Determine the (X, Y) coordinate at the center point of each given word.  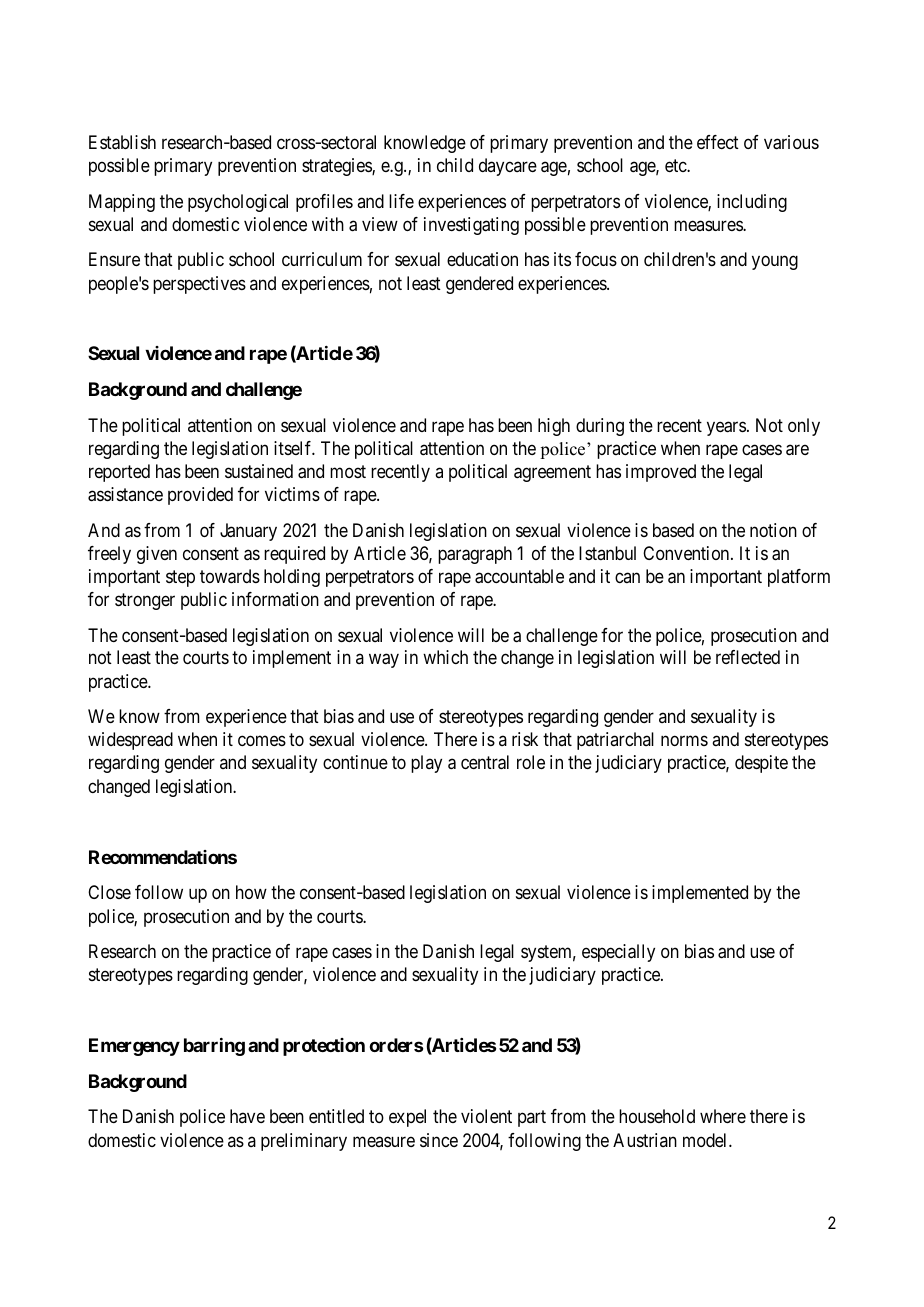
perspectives (199, 285)
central (485, 762)
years (726, 428)
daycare (508, 167)
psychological (238, 203)
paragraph (475, 555)
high (554, 427)
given (157, 555)
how (251, 892)
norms (684, 741)
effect (718, 142)
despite (761, 764)
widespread (130, 741)
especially (618, 953)
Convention (687, 553)
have (247, 1116)
